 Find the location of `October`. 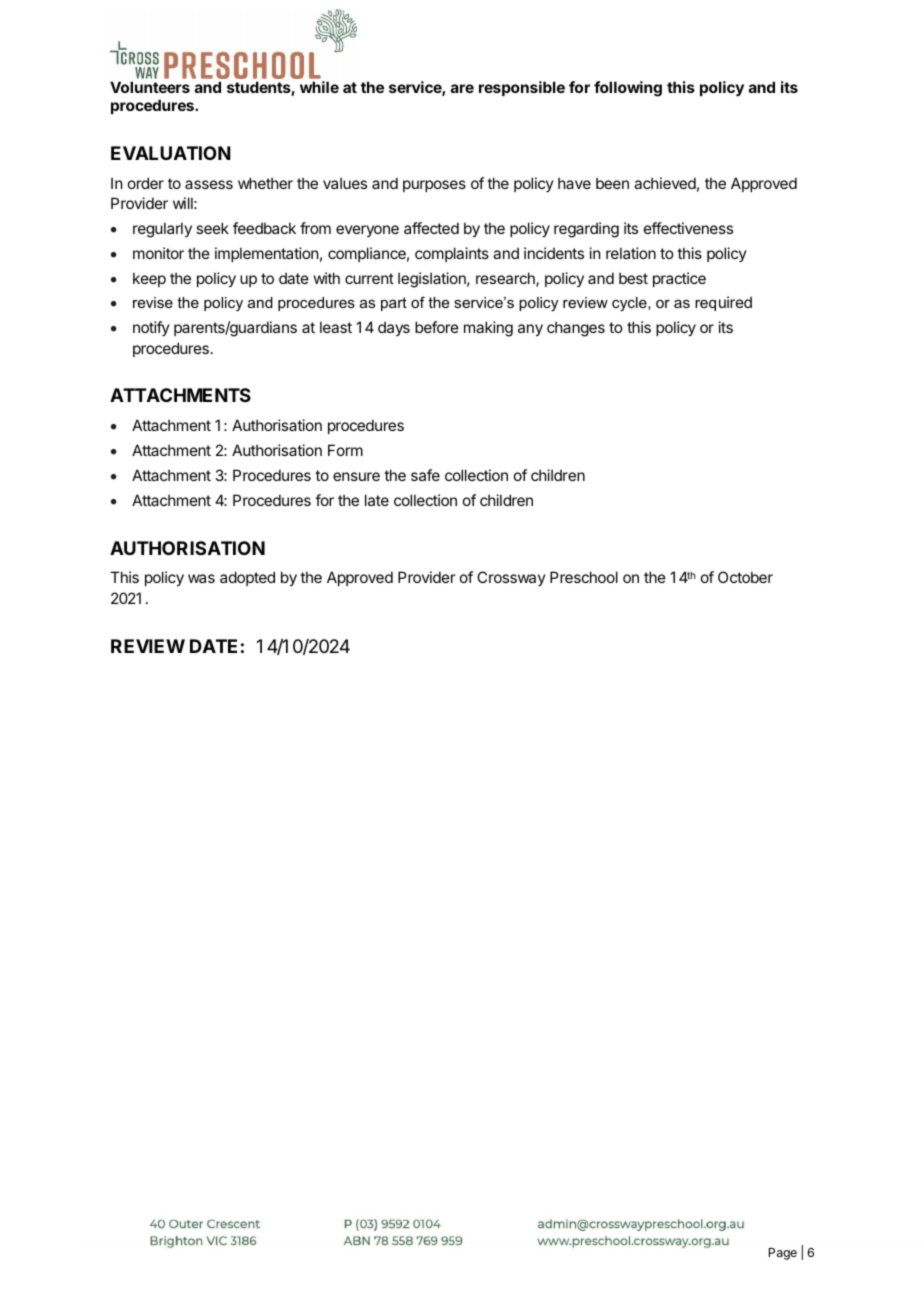

October is located at coordinates (745, 577).
